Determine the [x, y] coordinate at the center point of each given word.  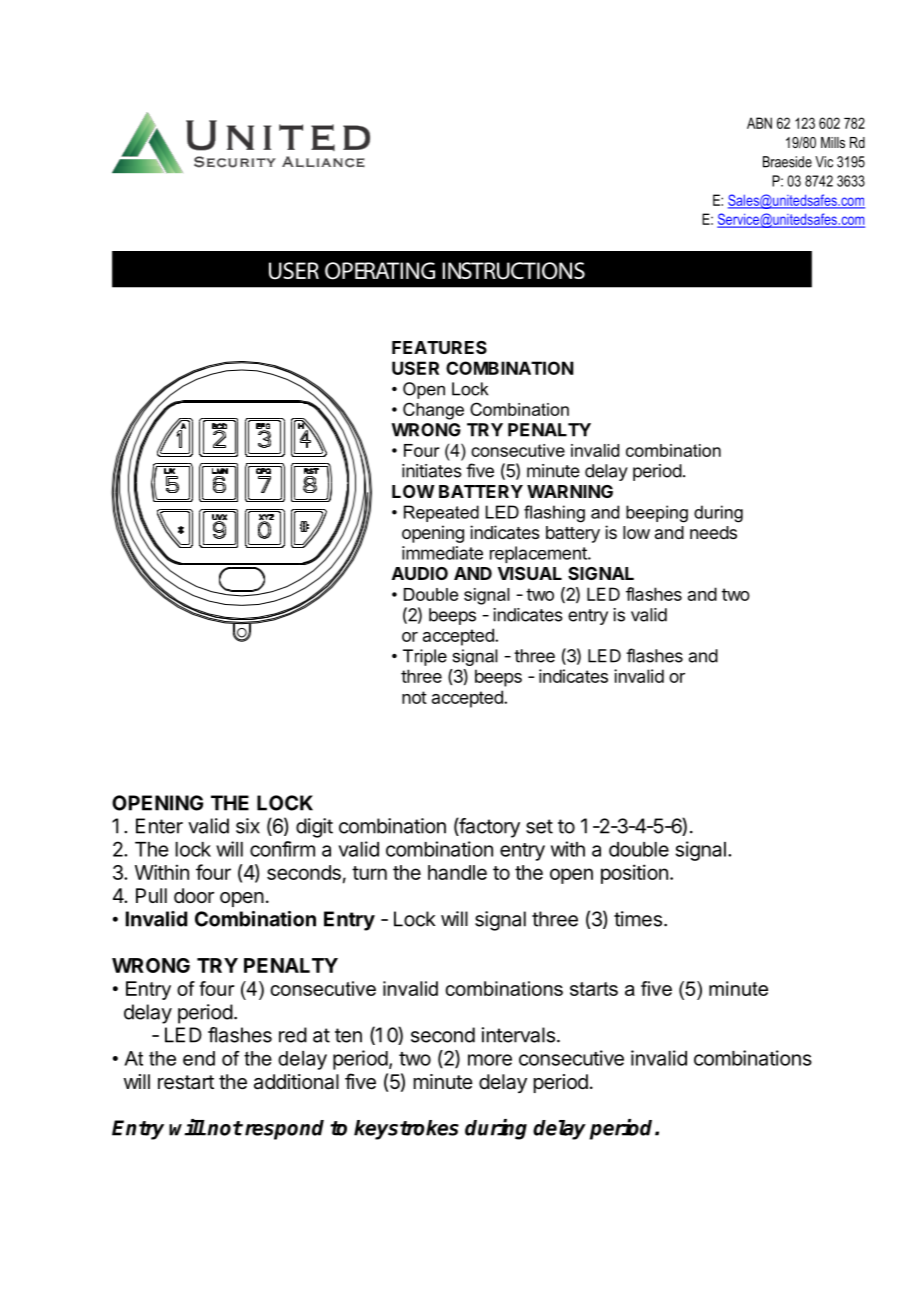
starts [594, 989]
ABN [759, 123]
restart [186, 1082]
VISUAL [530, 573]
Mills [833, 142]
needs [713, 532]
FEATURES [439, 347]
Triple [425, 657]
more [490, 1060]
